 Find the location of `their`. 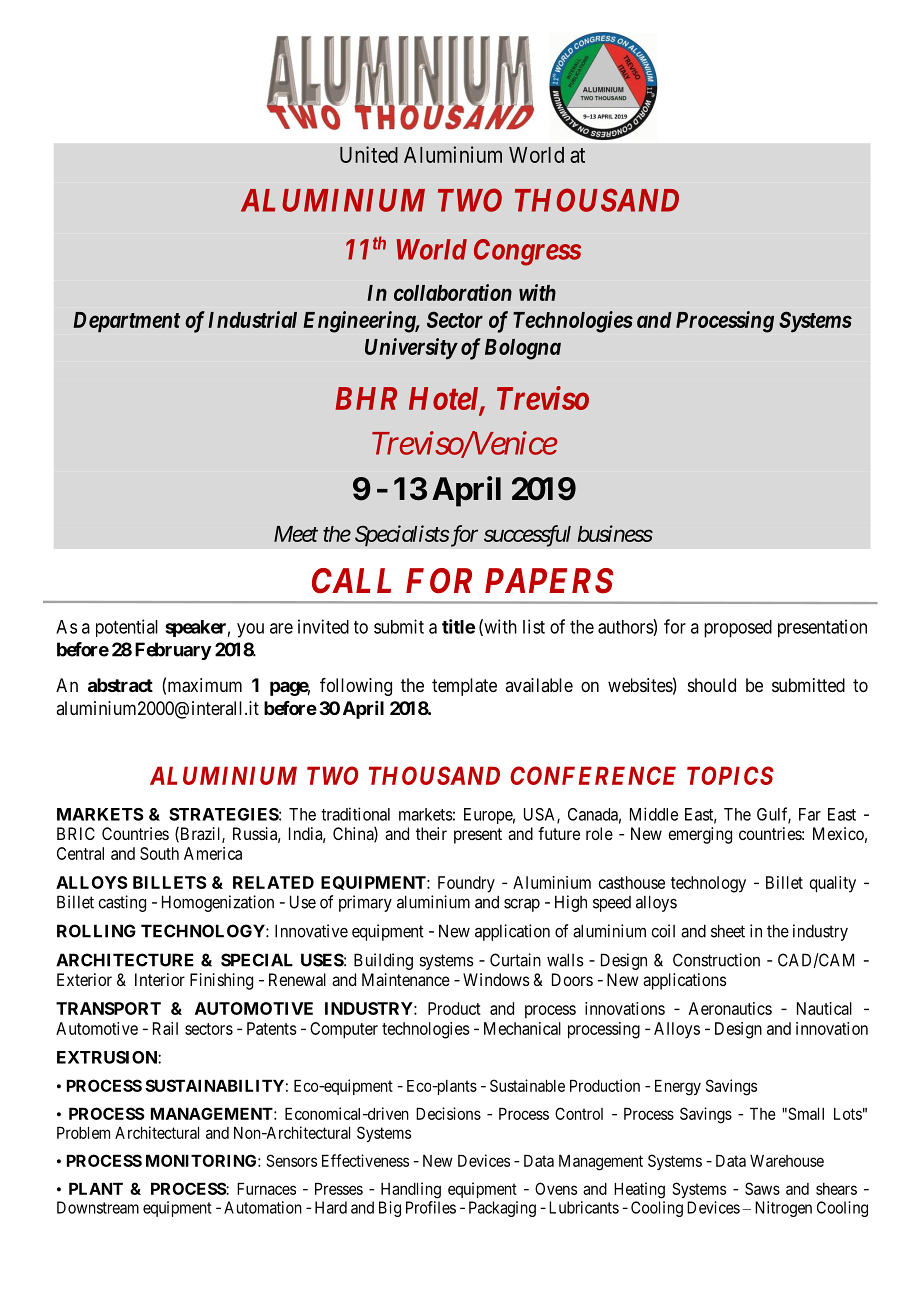

their is located at coordinates (431, 833).
